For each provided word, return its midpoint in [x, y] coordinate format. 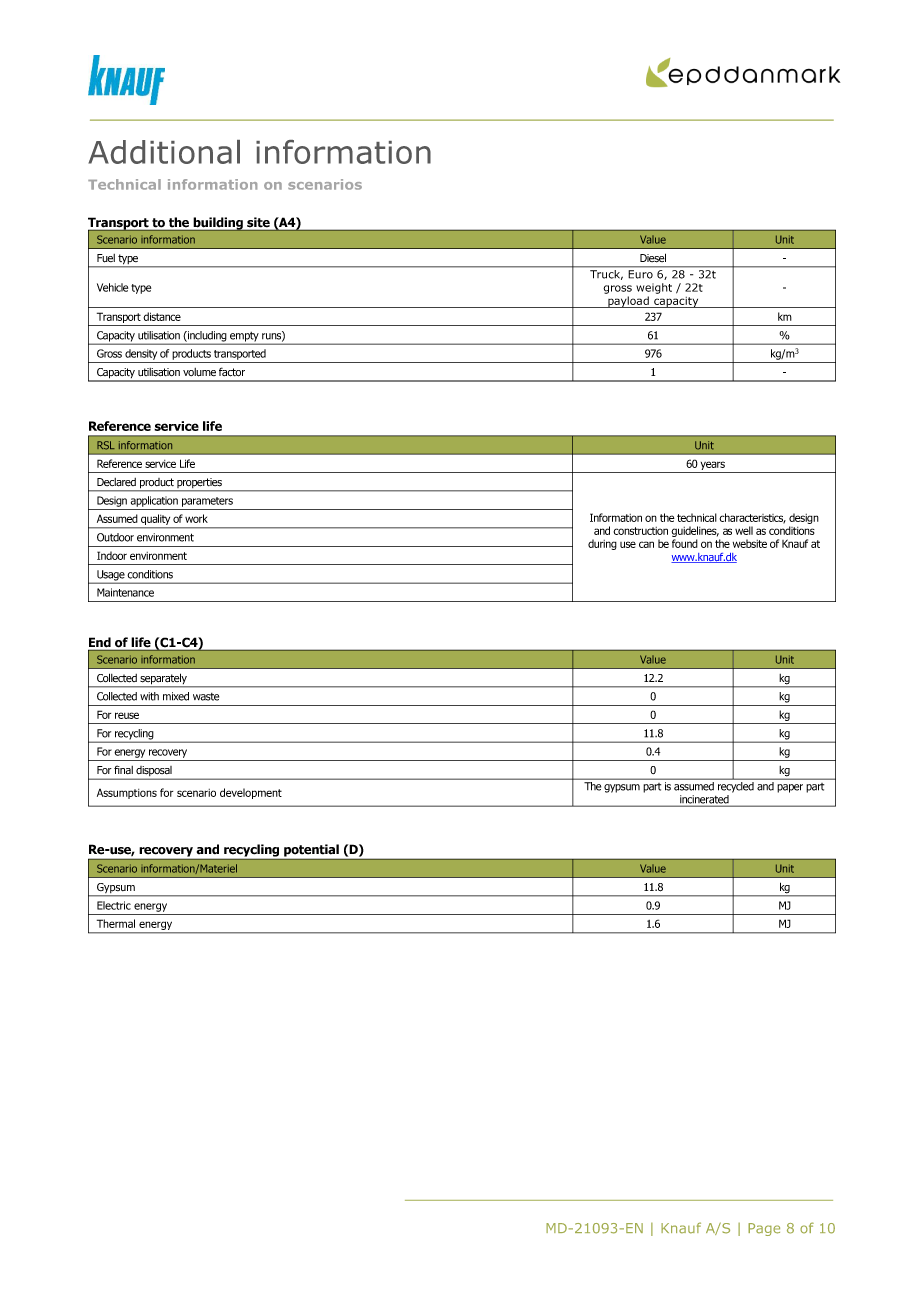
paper [790, 788]
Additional [164, 152]
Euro [641, 274]
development [251, 793]
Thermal [116, 923]
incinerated [704, 800]
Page [764, 1229]
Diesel [653, 258]
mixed [176, 696]
